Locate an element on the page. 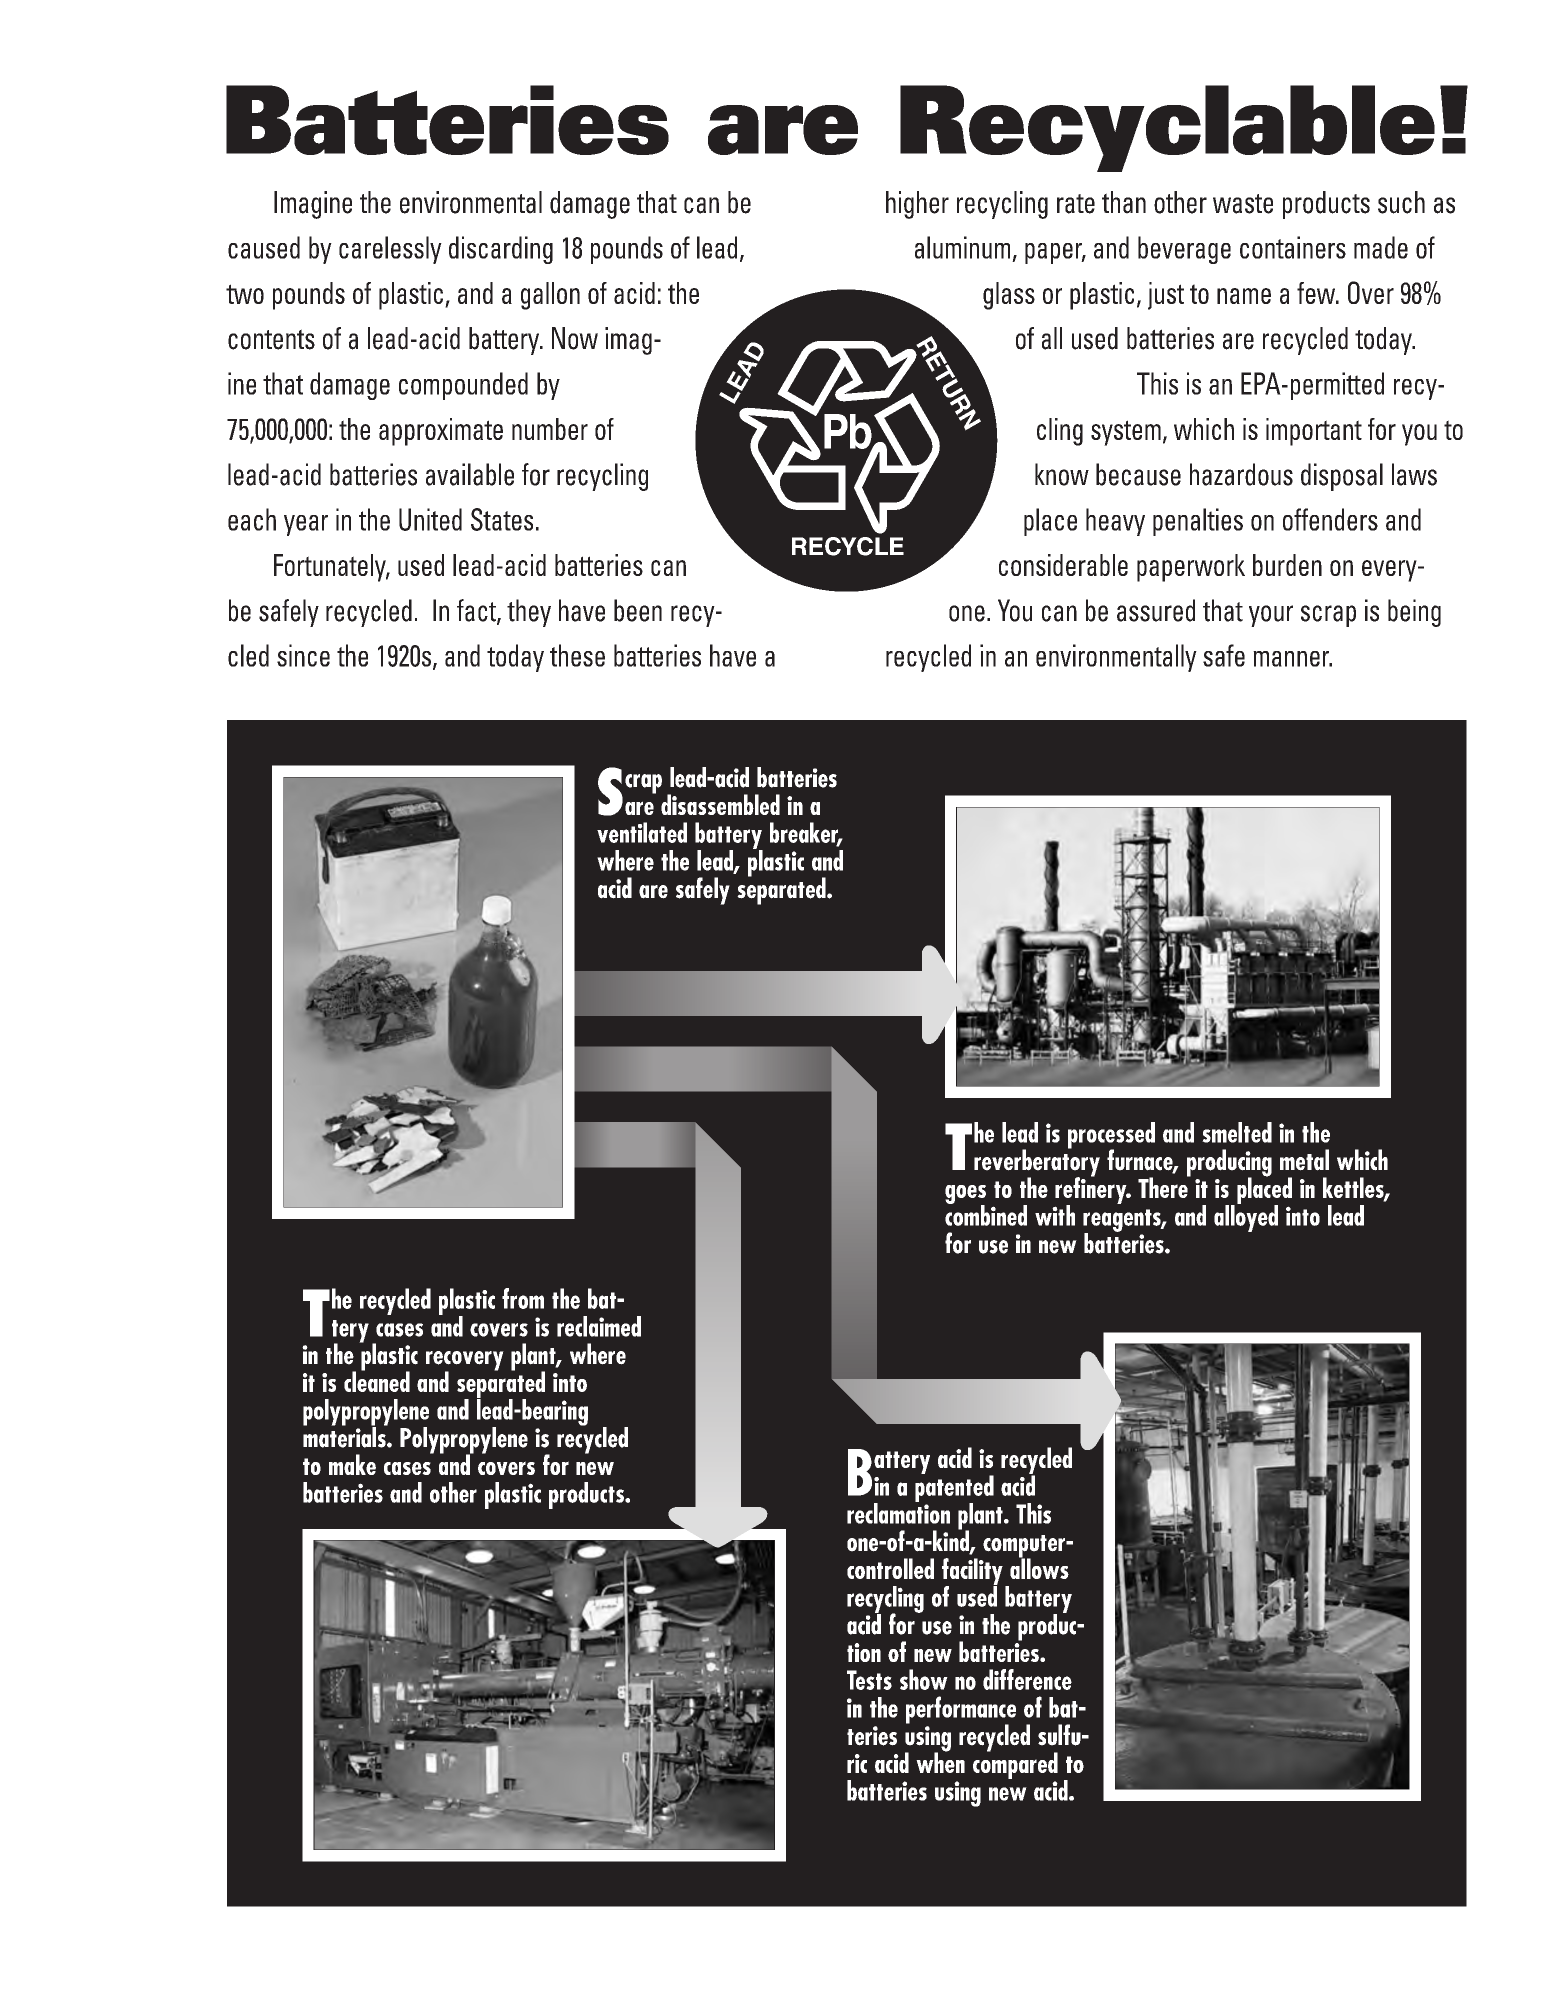  been is located at coordinates (638, 610).
